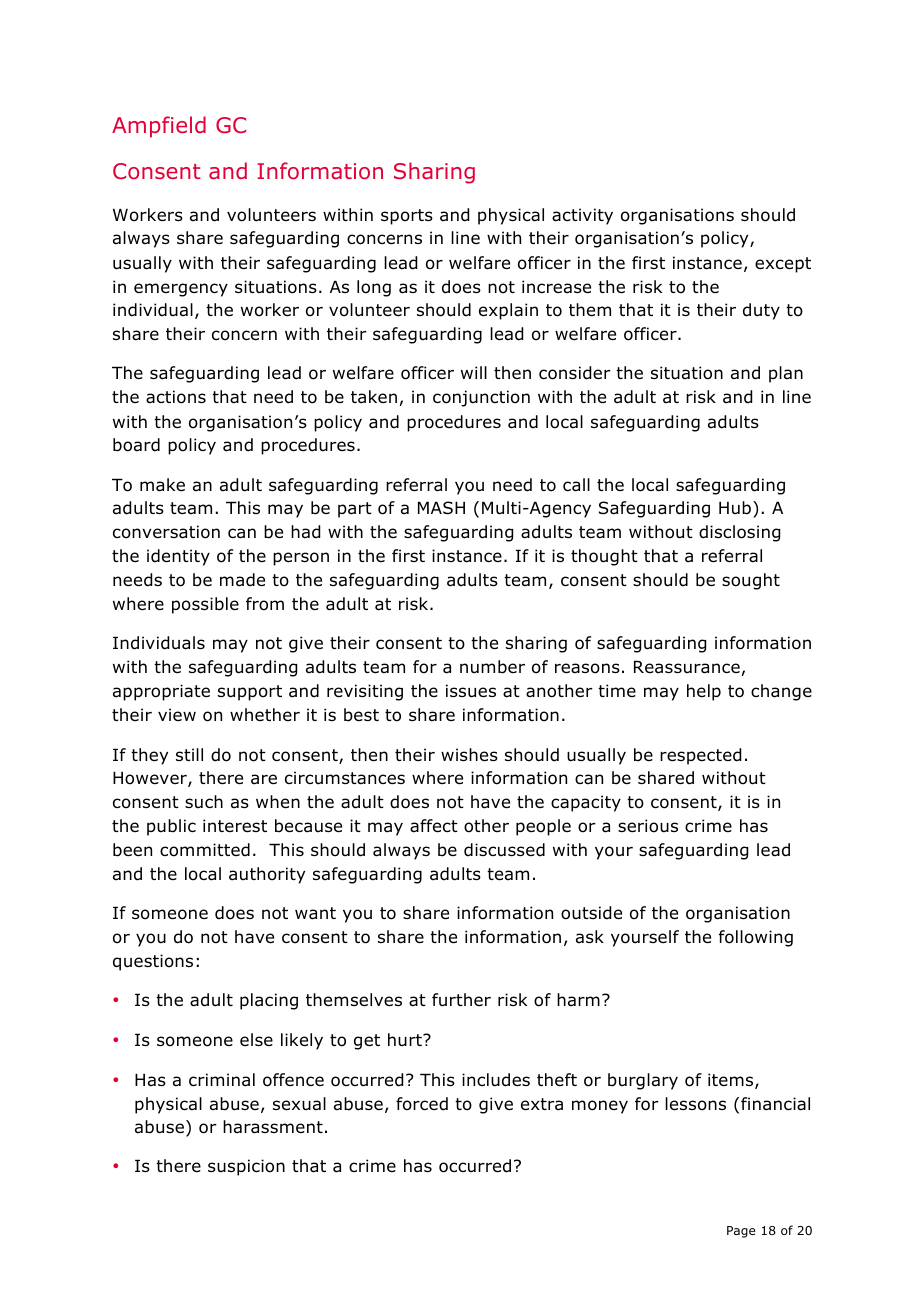 The image size is (924, 1308). What do you see at coordinates (153, 962) in the screenshot?
I see `questions` at bounding box center [153, 962].
